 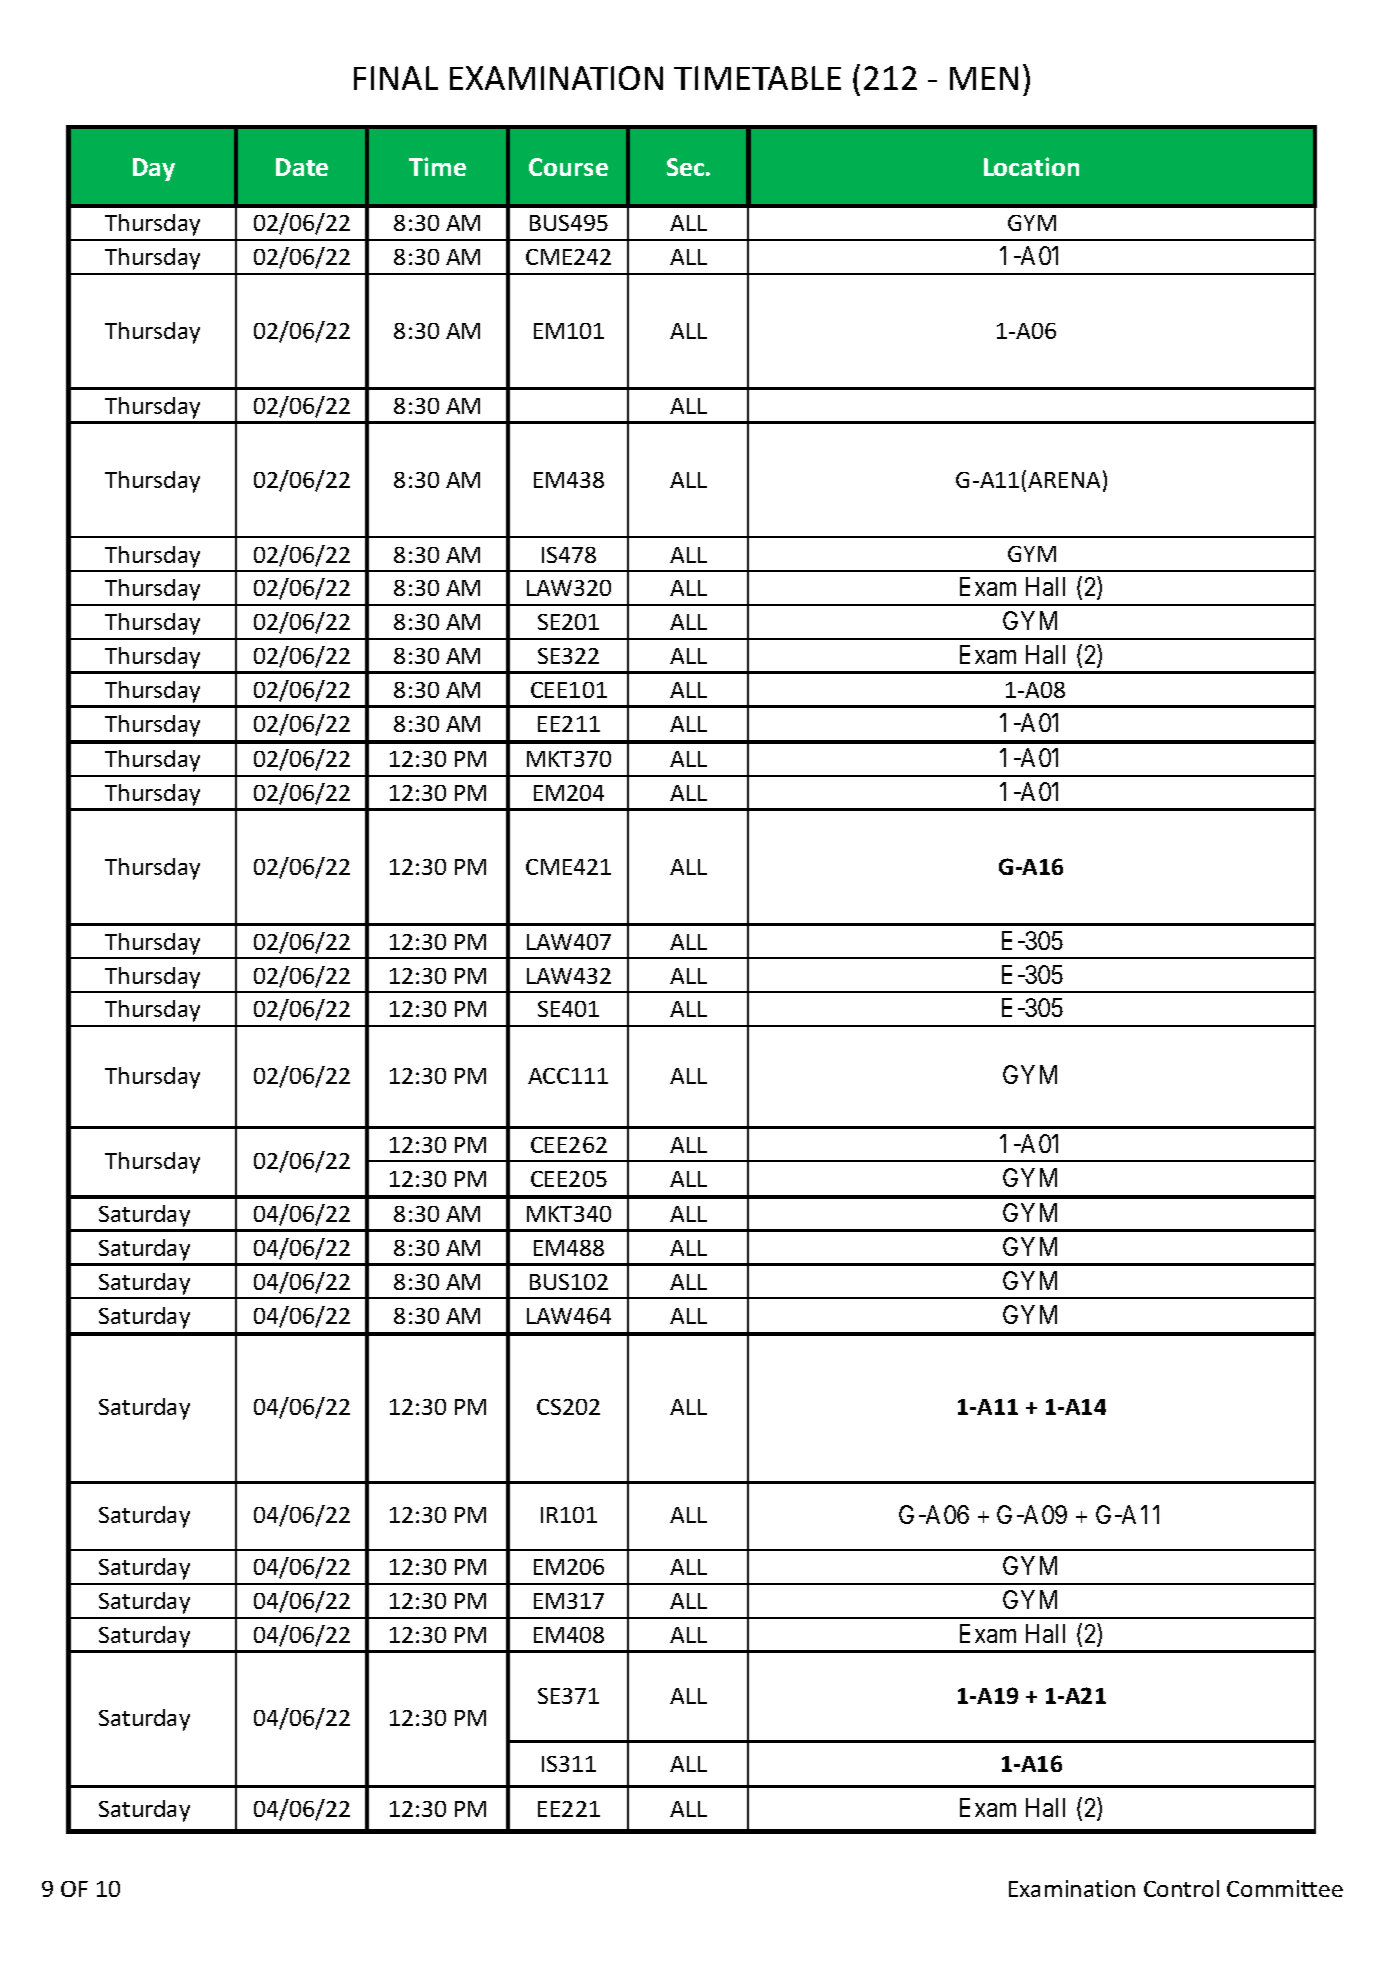 I want to click on MEN, so click(x=984, y=78).
